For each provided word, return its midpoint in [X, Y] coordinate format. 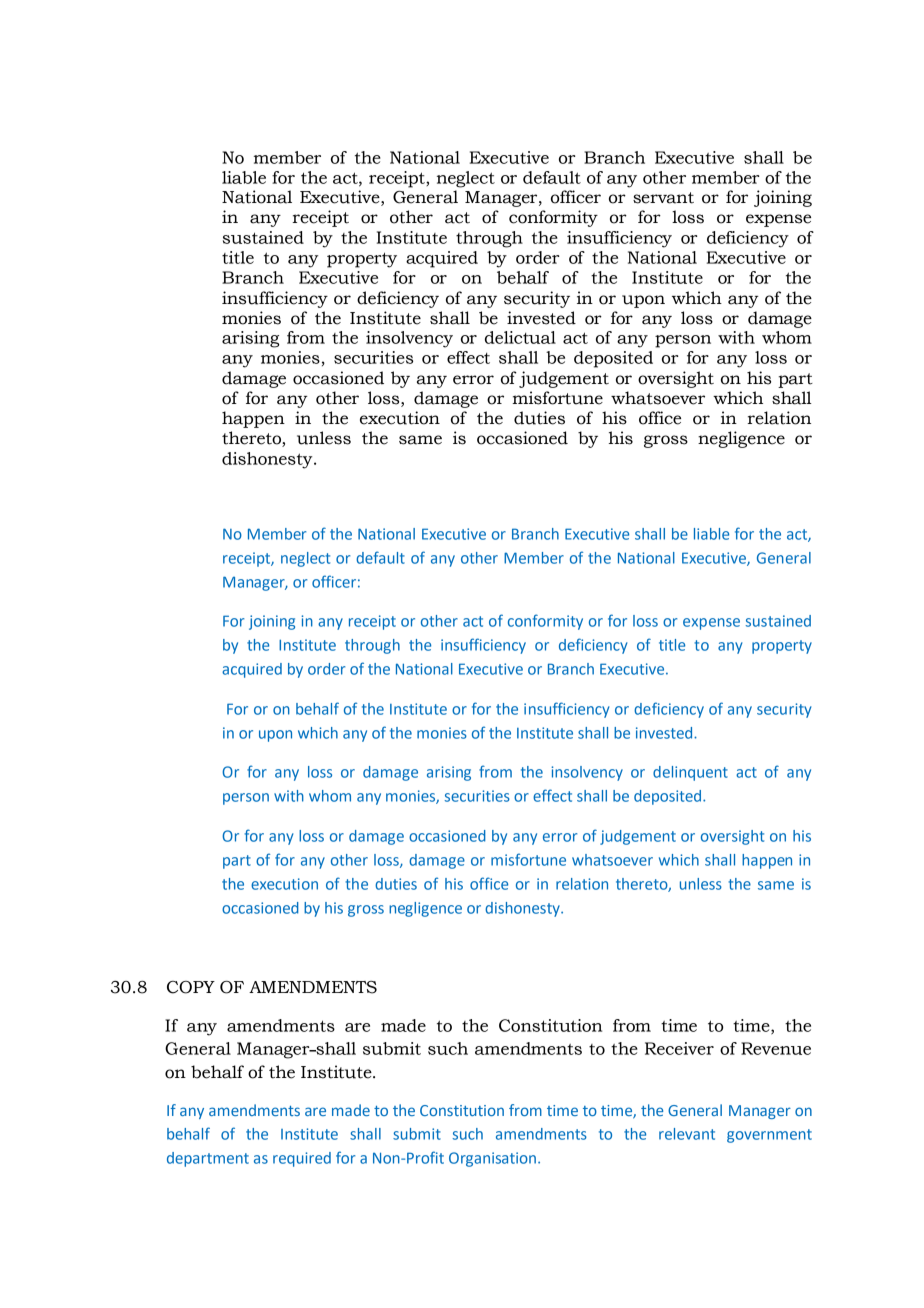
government [769, 1136]
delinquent [690, 773]
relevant [687, 1134]
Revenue [776, 1048]
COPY [191, 987]
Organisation [492, 1159]
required [302, 1159]
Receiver [679, 1048]
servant [663, 198]
